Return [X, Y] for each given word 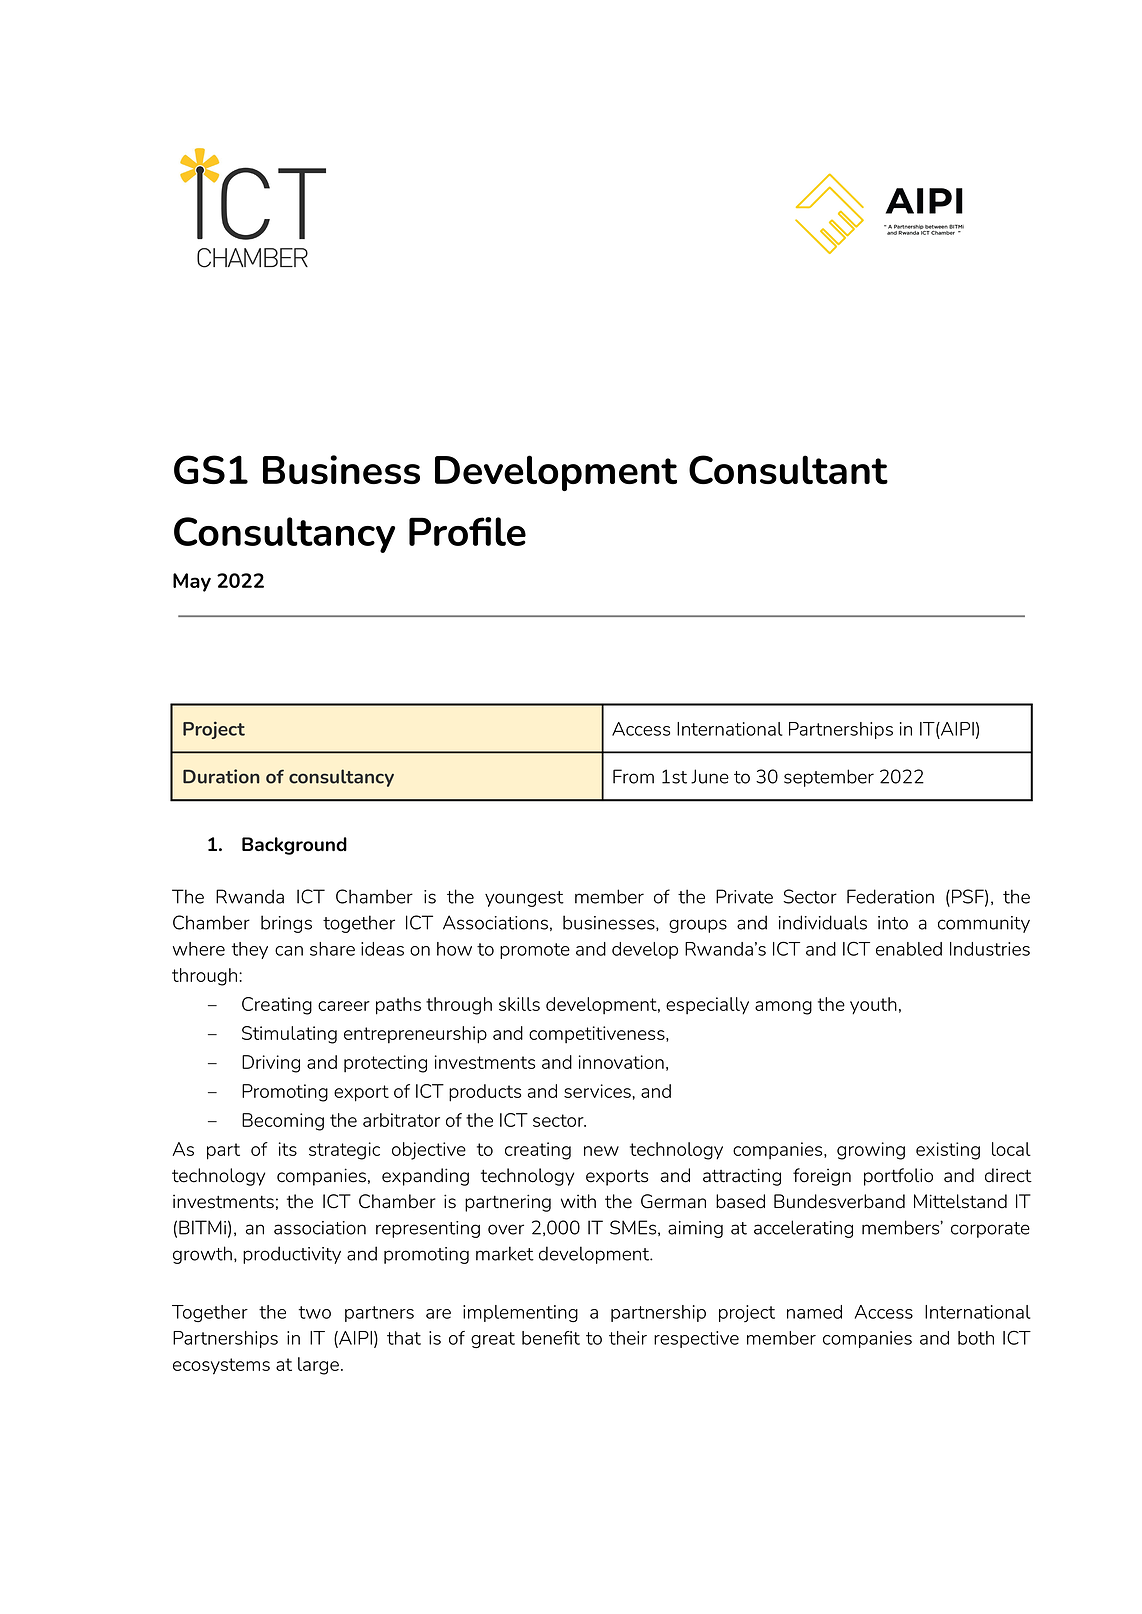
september [829, 778]
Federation [890, 896]
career [344, 1006]
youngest [524, 899]
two [315, 1312]
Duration [221, 776]
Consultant [788, 469]
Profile [467, 531]
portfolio [898, 1177]
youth [873, 1006]
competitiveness [598, 1034]
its [288, 1149]
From [633, 776]
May [192, 582]
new [601, 1151]
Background [294, 846]
